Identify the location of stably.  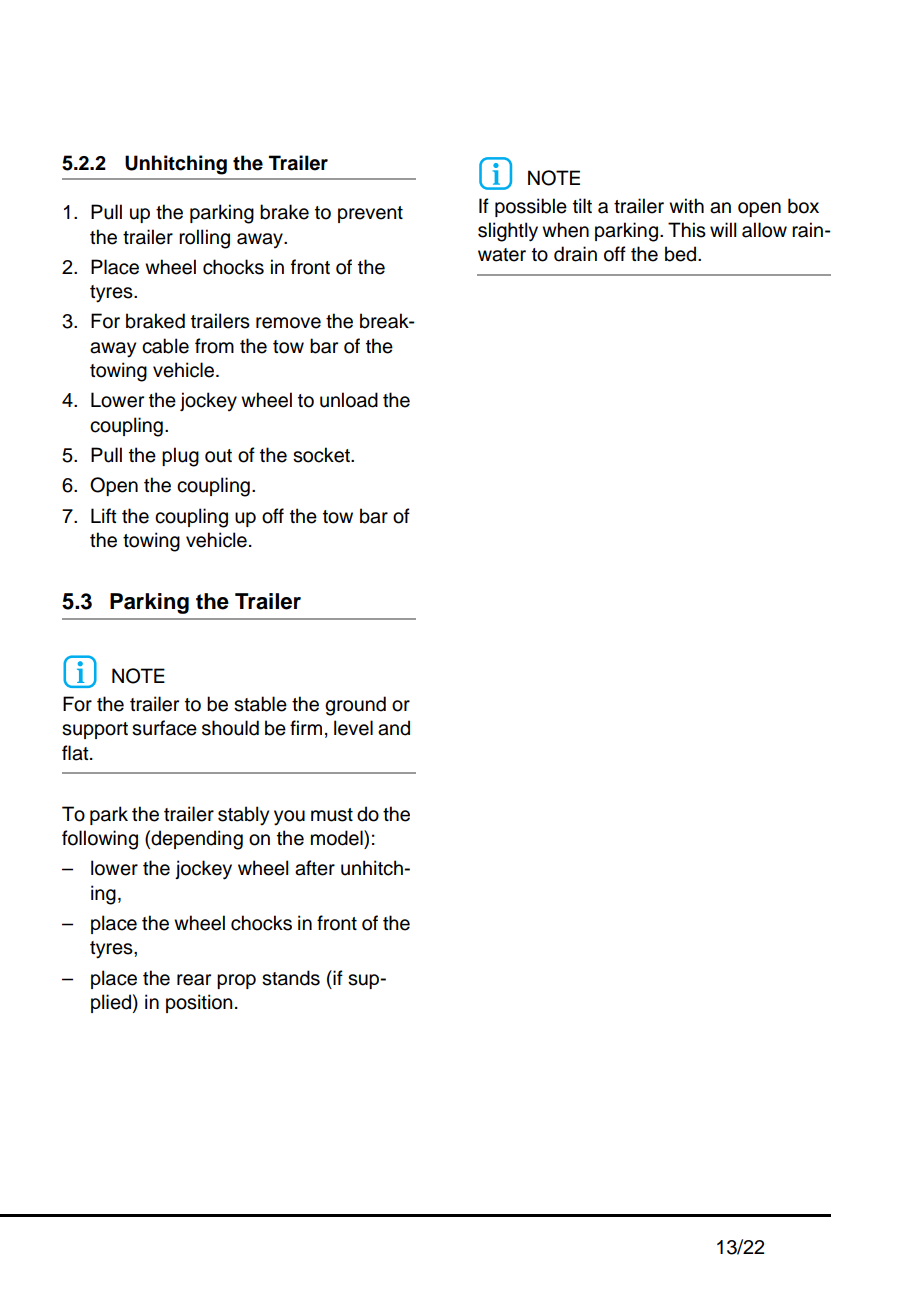
(243, 816).
